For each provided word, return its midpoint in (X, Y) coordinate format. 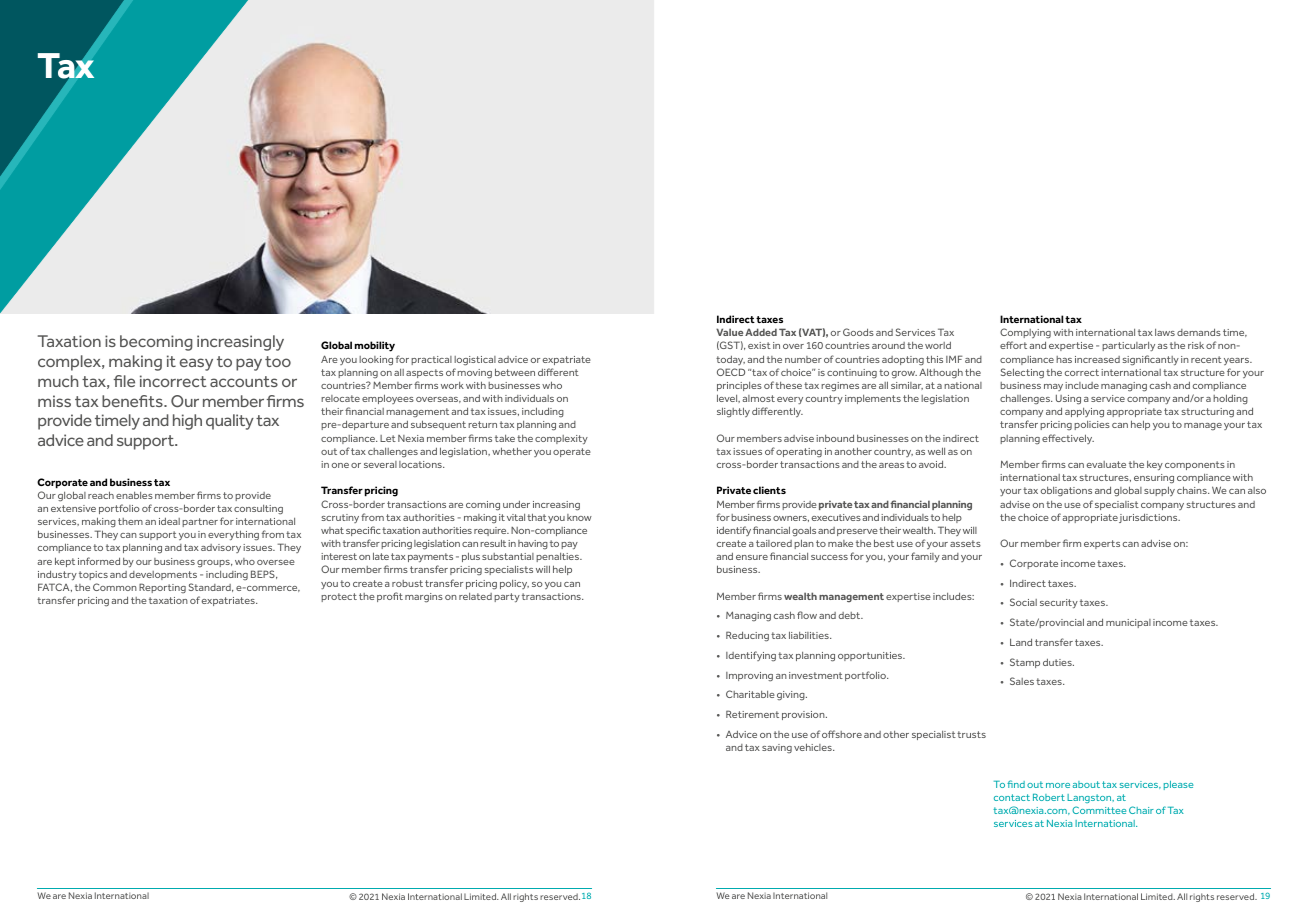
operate (572, 452)
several (380, 464)
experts (1102, 544)
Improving (749, 677)
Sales (1022, 681)
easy (196, 364)
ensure (752, 557)
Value (729, 332)
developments (163, 575)
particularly (1128, 346)
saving (777, 748)
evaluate (1106, 464)
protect (339, 597)
